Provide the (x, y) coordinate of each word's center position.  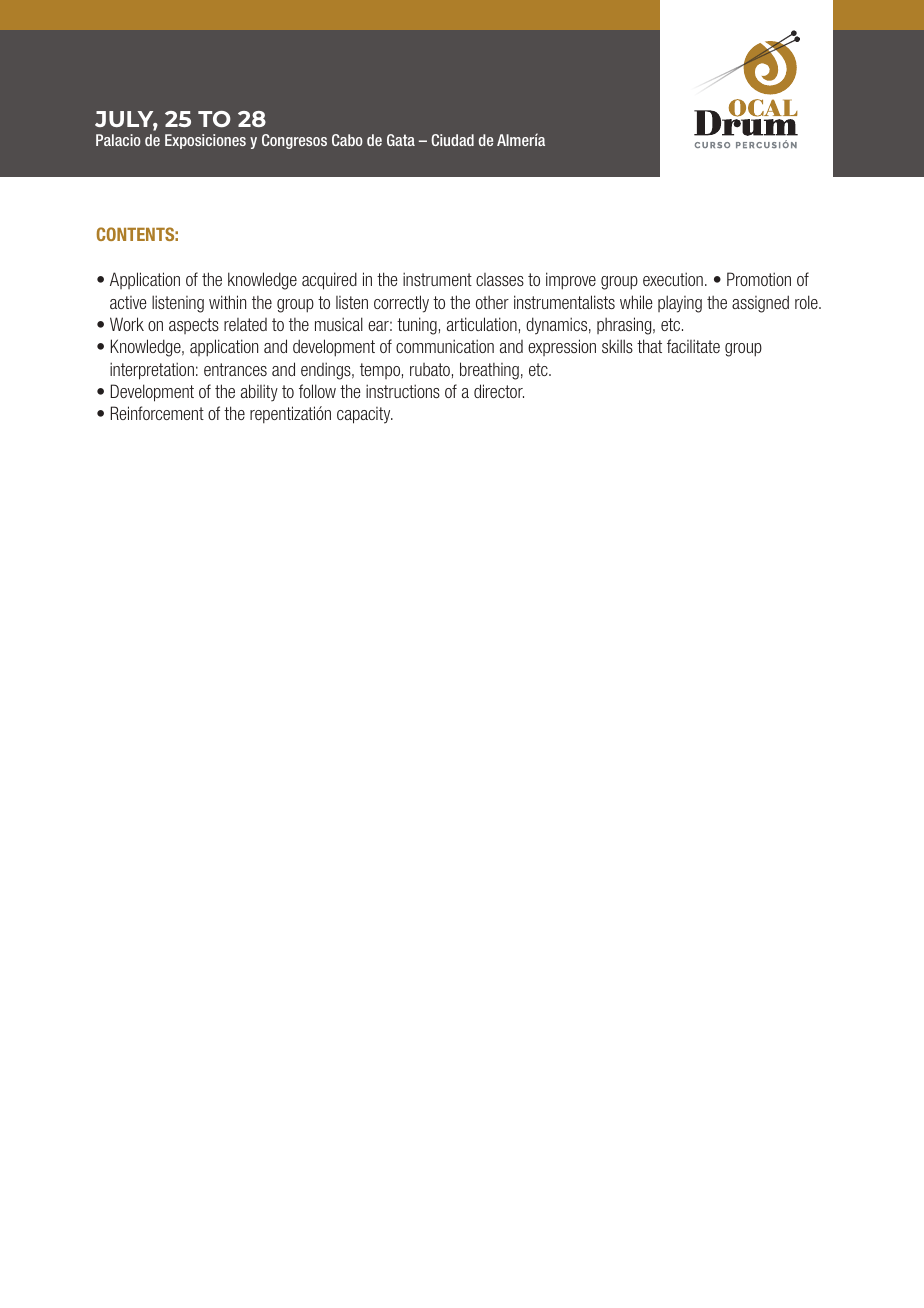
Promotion (759, 279)
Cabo (347, 140)
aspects (194, 326)
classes (500, 279)
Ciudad (452, 140)
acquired (329, 281)
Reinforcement (157, 413)
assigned (760, 304)
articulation (482, 324)
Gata (401, 140)
